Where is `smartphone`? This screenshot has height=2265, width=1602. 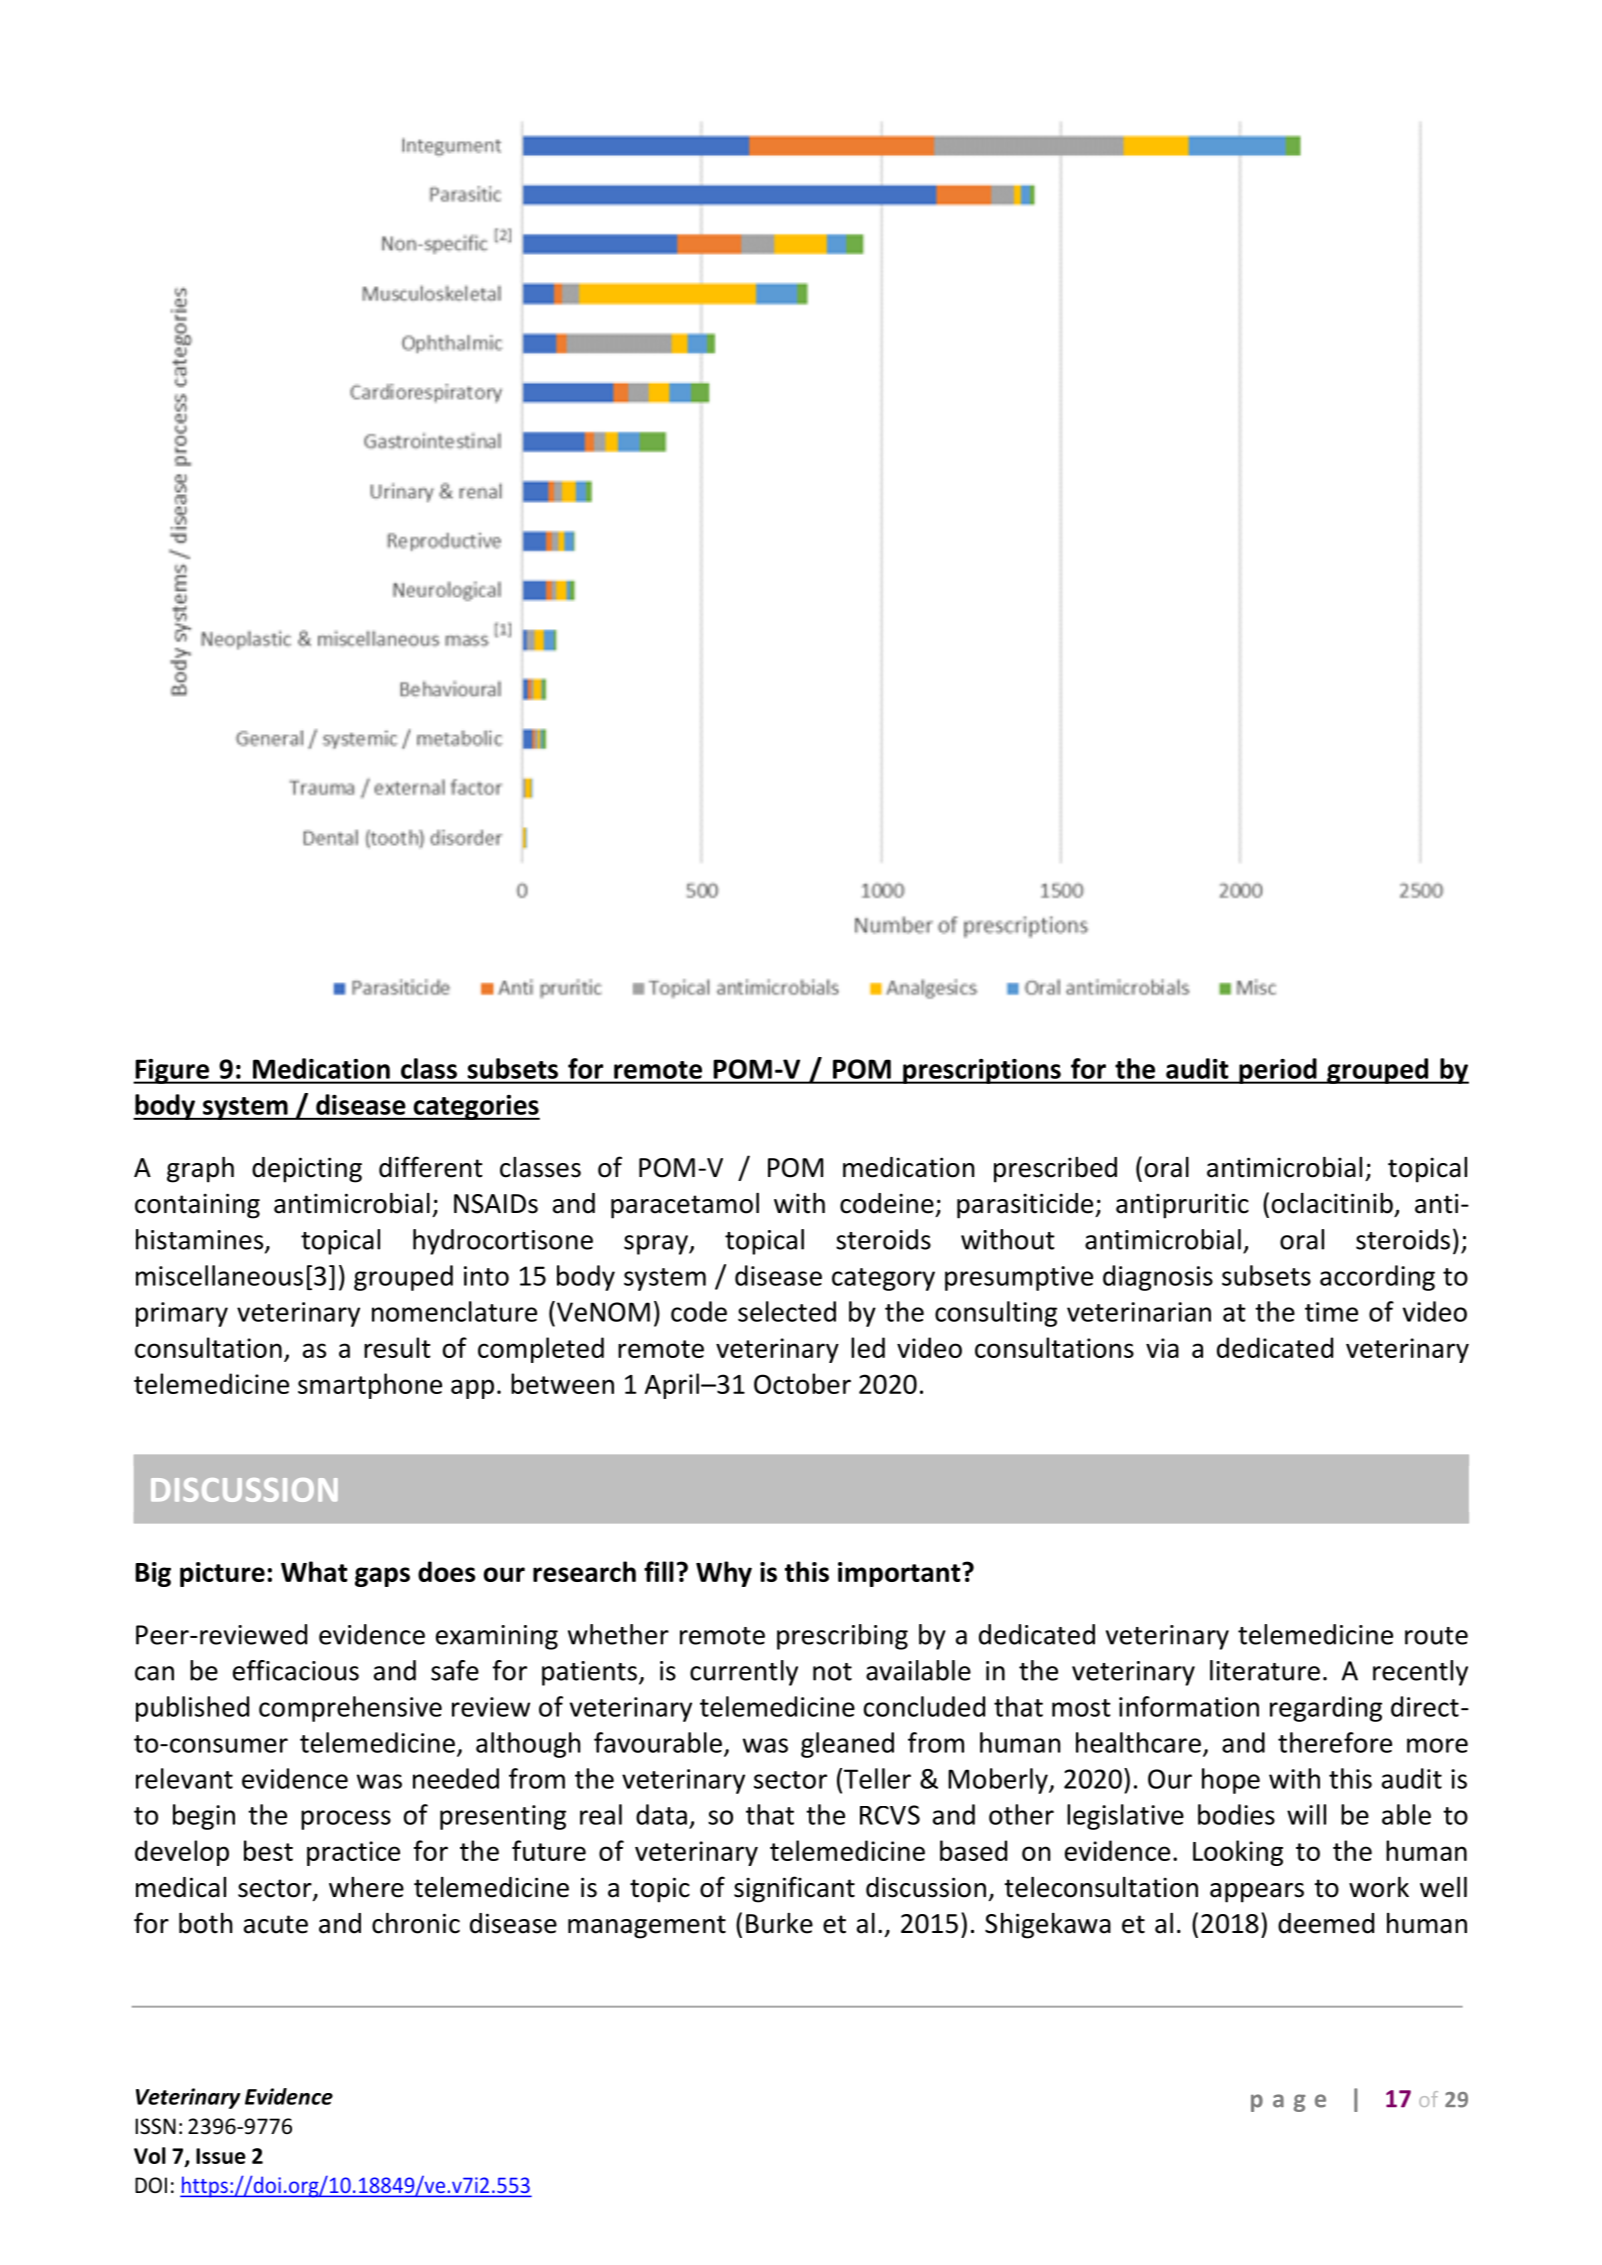
smartphone is located at coordinates (370, 1386).
